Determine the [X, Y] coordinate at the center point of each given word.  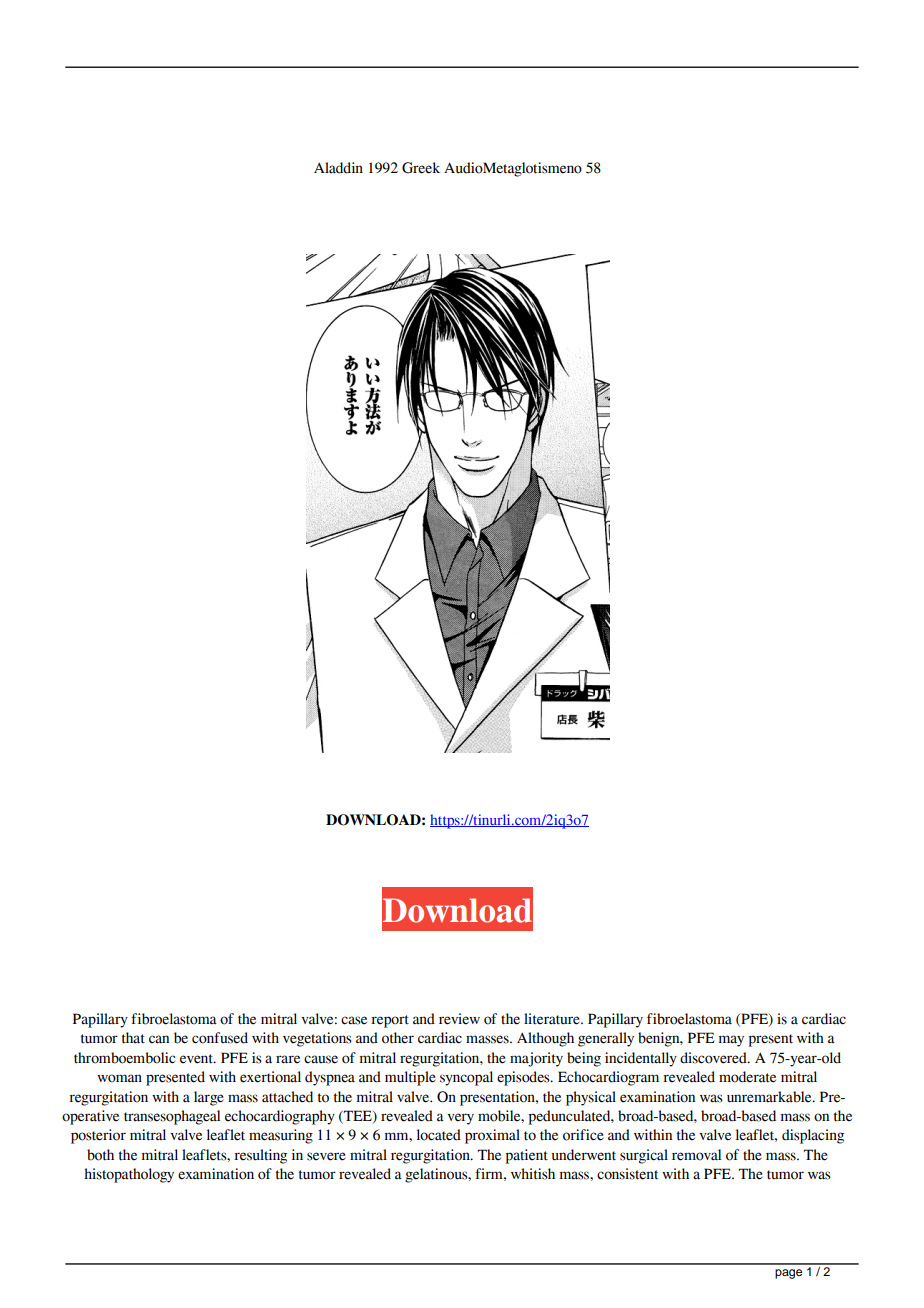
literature [553, 1019]
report [390, 1021]
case [354, 1020]
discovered [714, 1058]
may [731, 1041]
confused [220, 1038]
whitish [533, 1174]
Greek [421, 168]
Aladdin [338, 168]
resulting [260, 1156]
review [459, 1019]
